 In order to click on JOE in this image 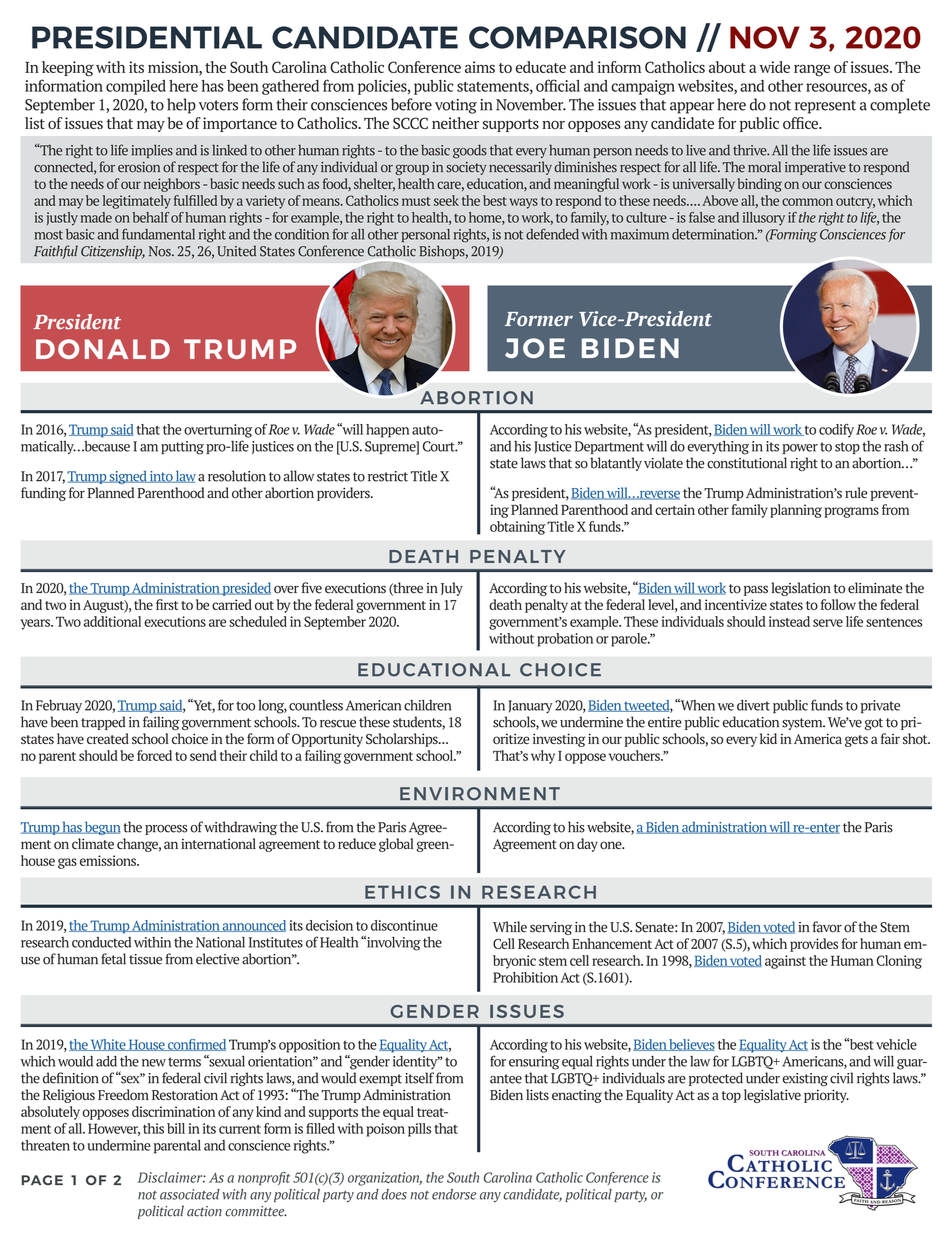, I will do `click(535, 348)`.
